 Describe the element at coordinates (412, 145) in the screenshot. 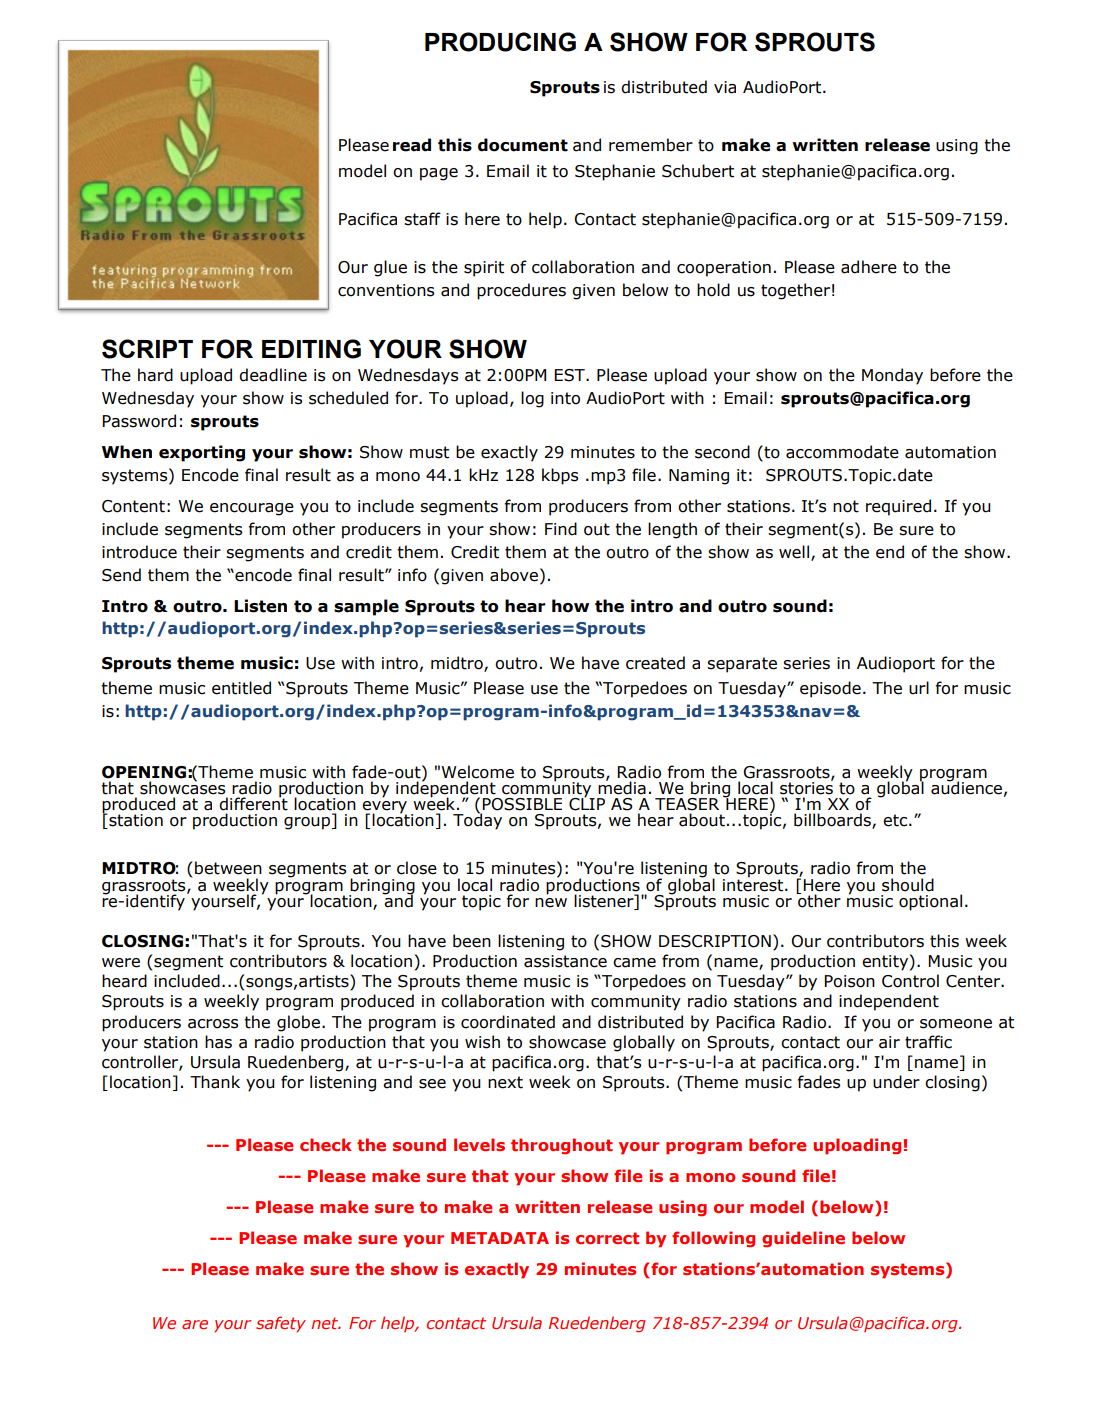

I see `read` at that location.
